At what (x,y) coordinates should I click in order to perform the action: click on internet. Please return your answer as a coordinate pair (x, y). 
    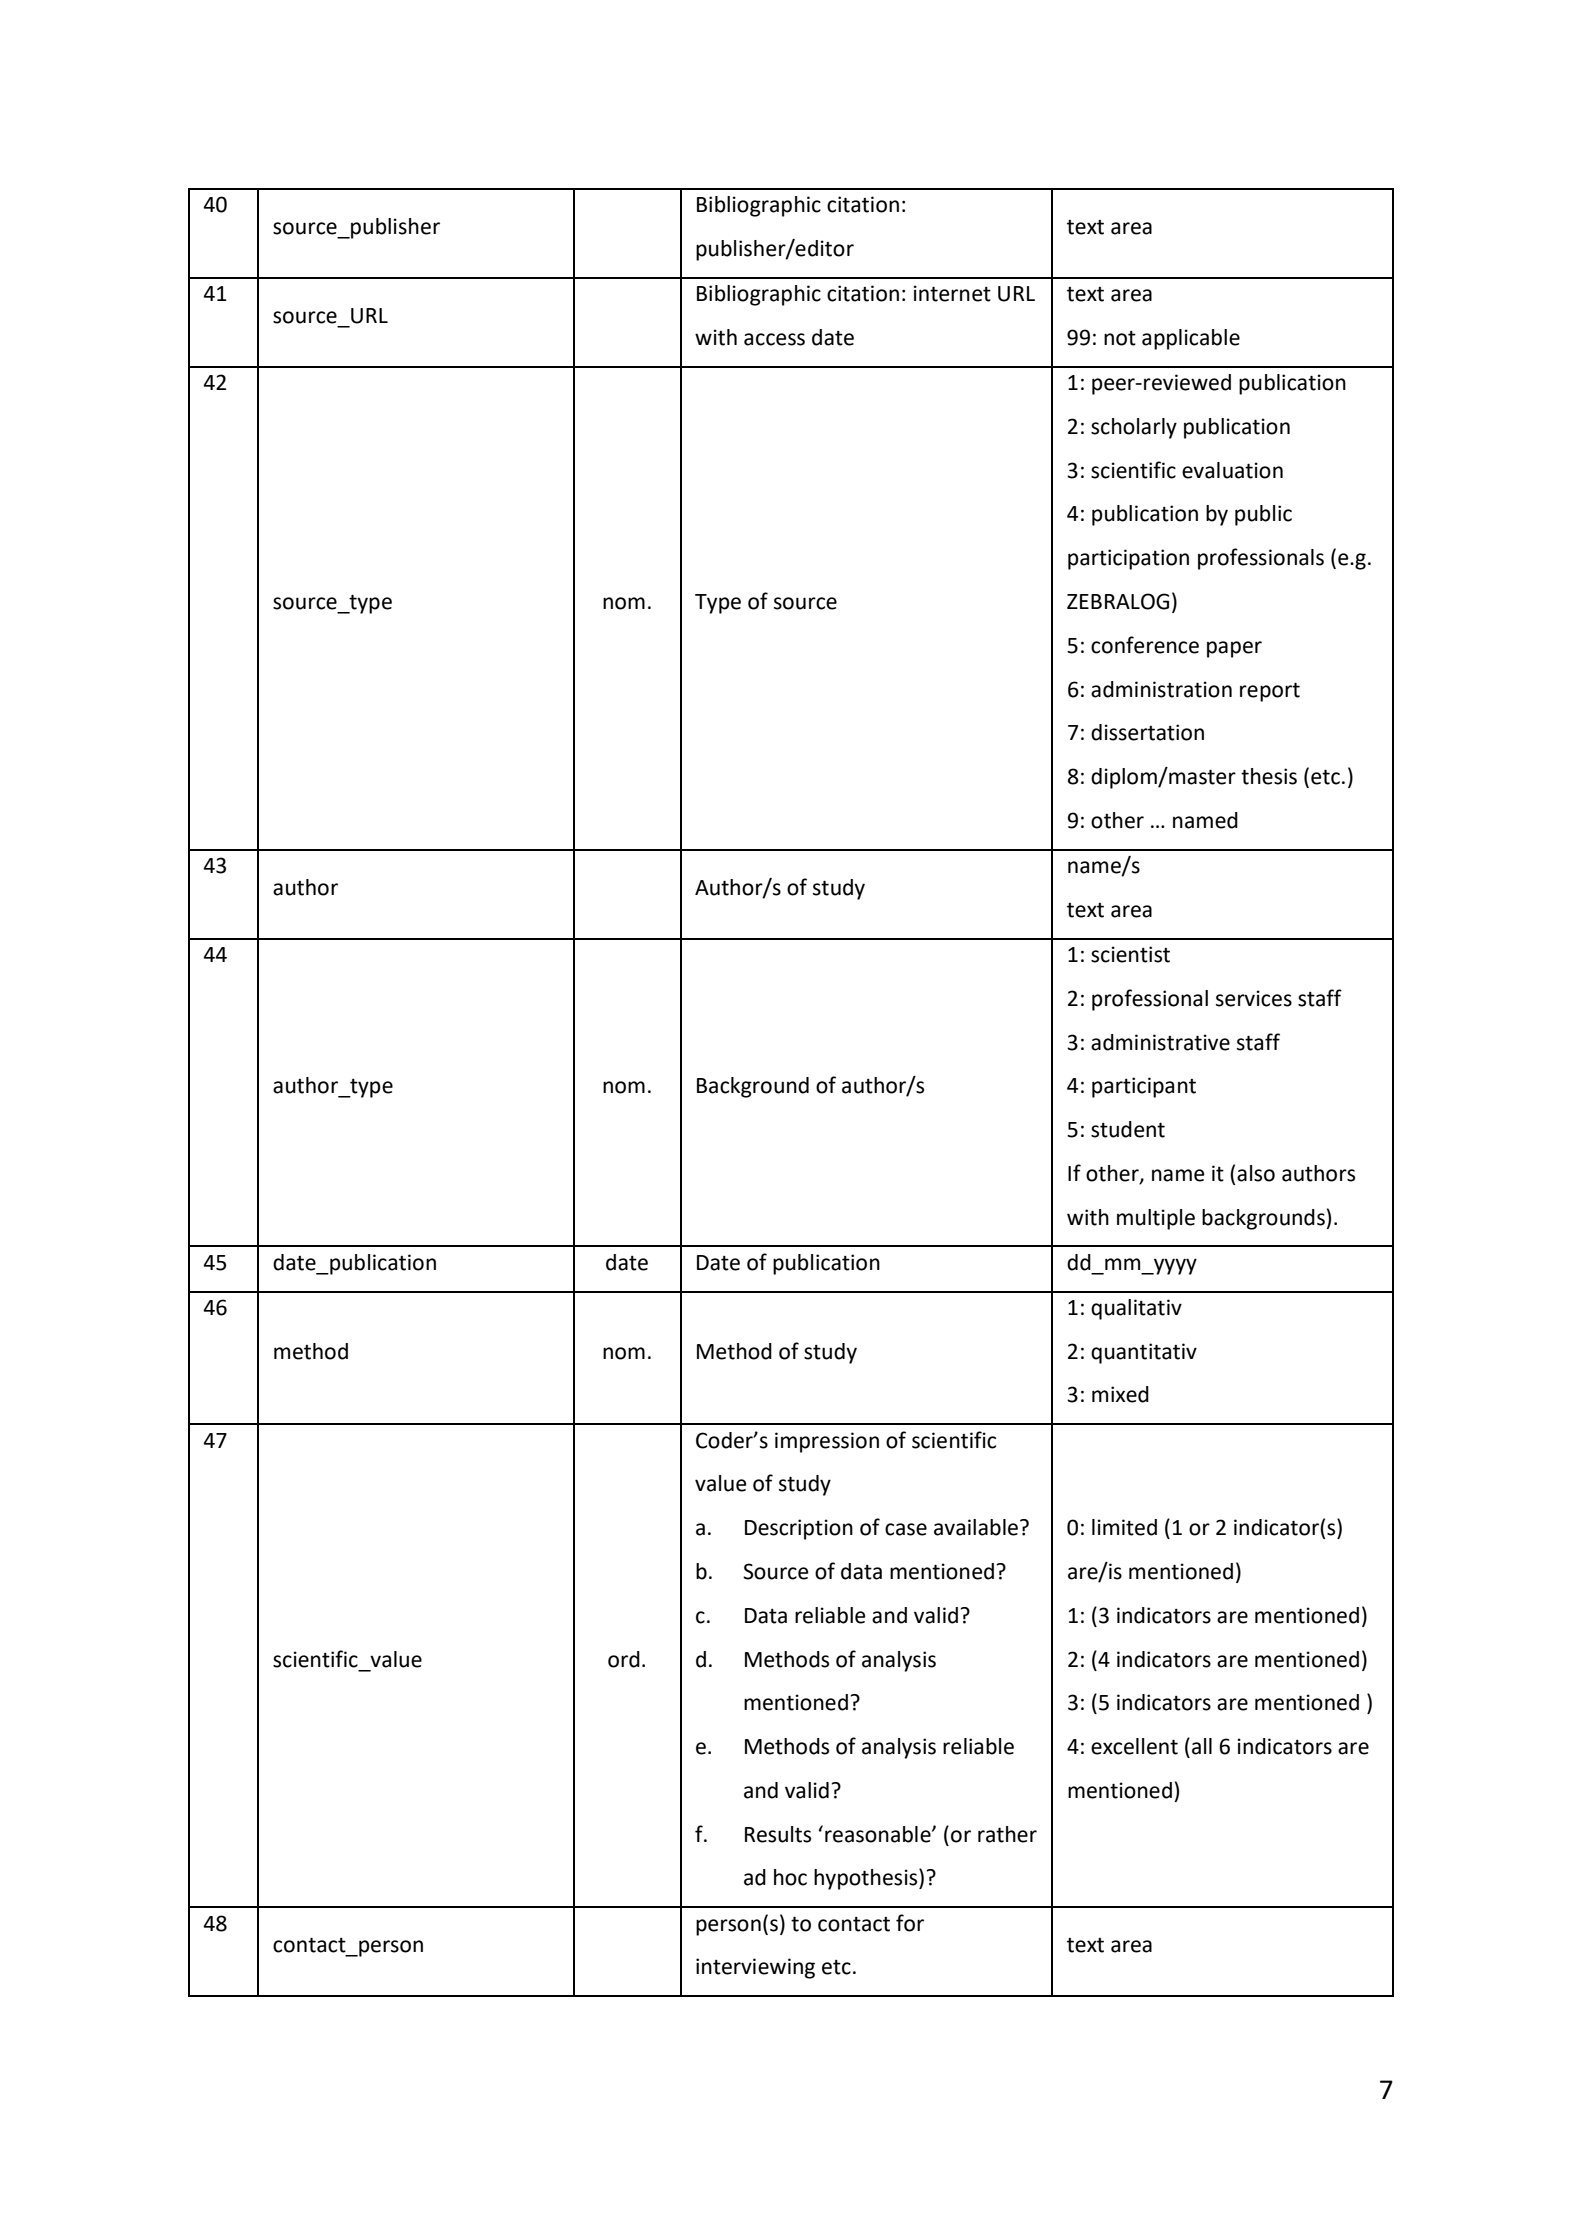
    Looking at the image, I should click on (952, 293).
